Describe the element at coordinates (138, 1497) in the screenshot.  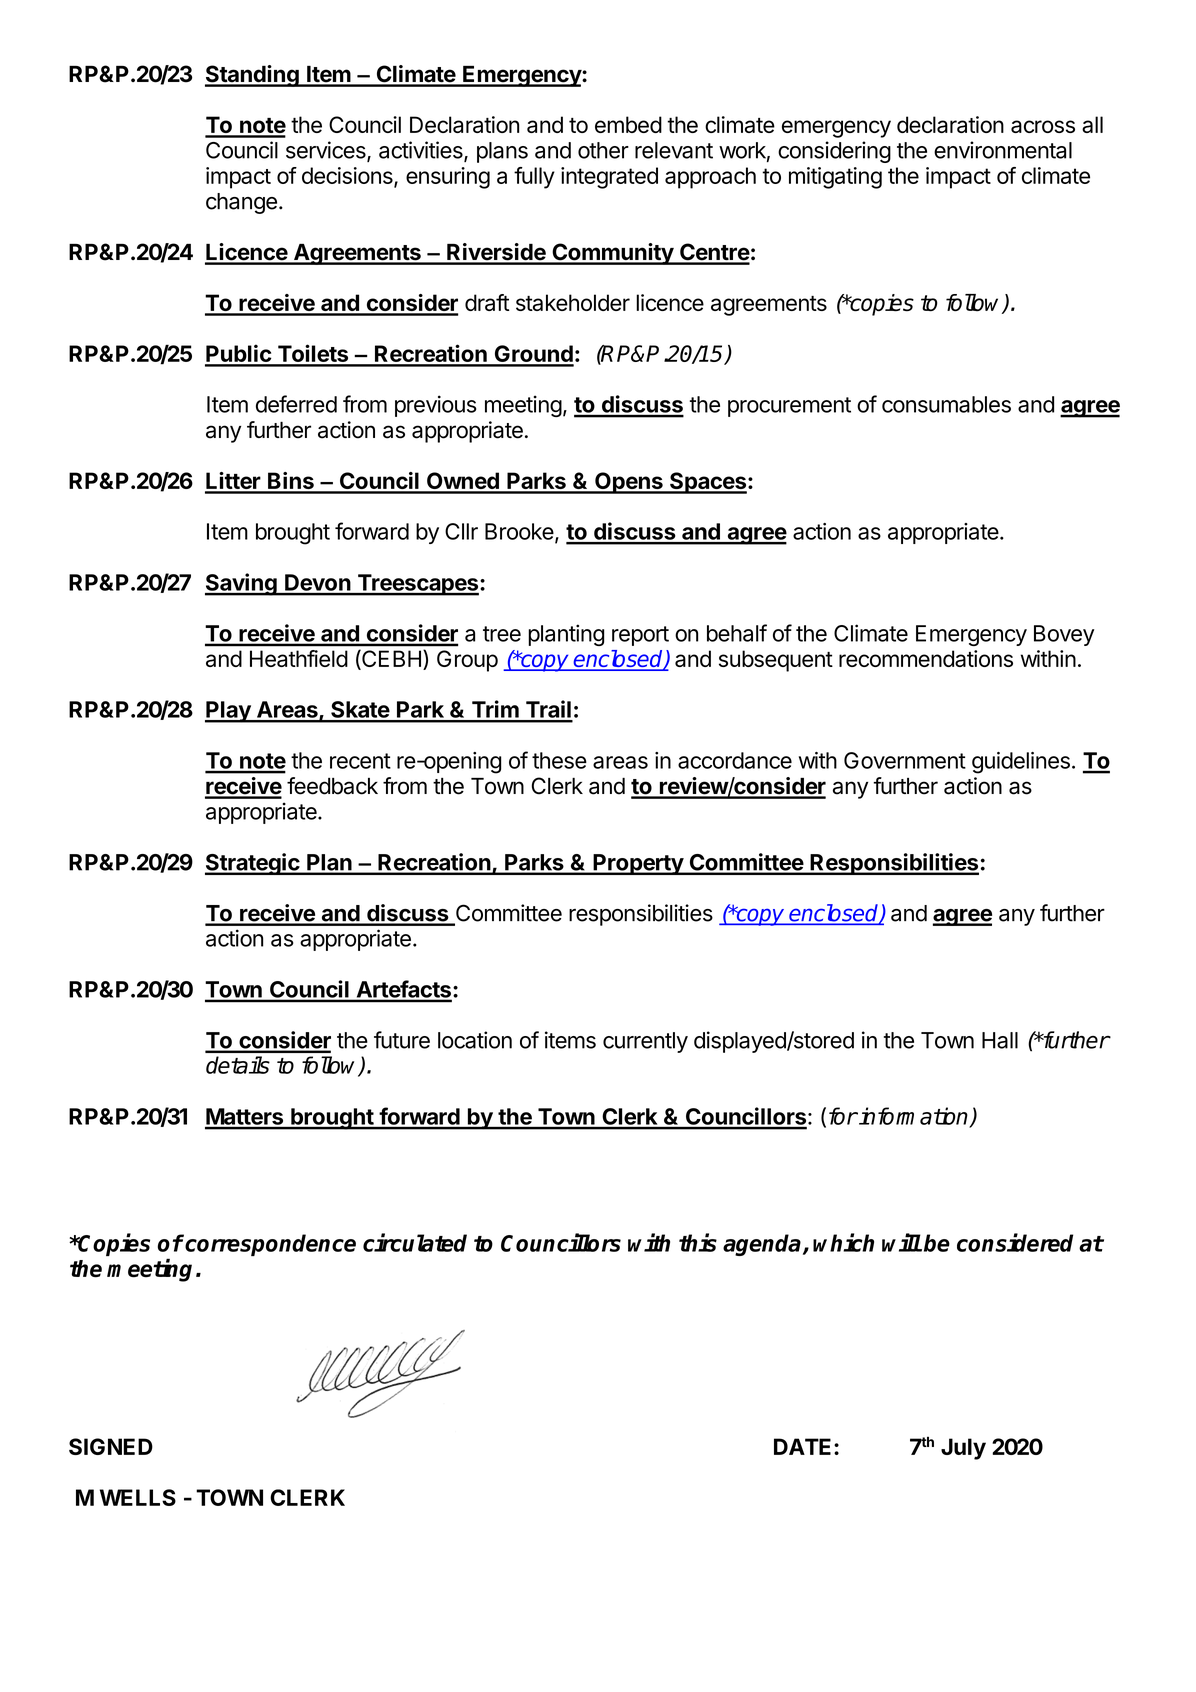
I see `WELLS` at that location.
